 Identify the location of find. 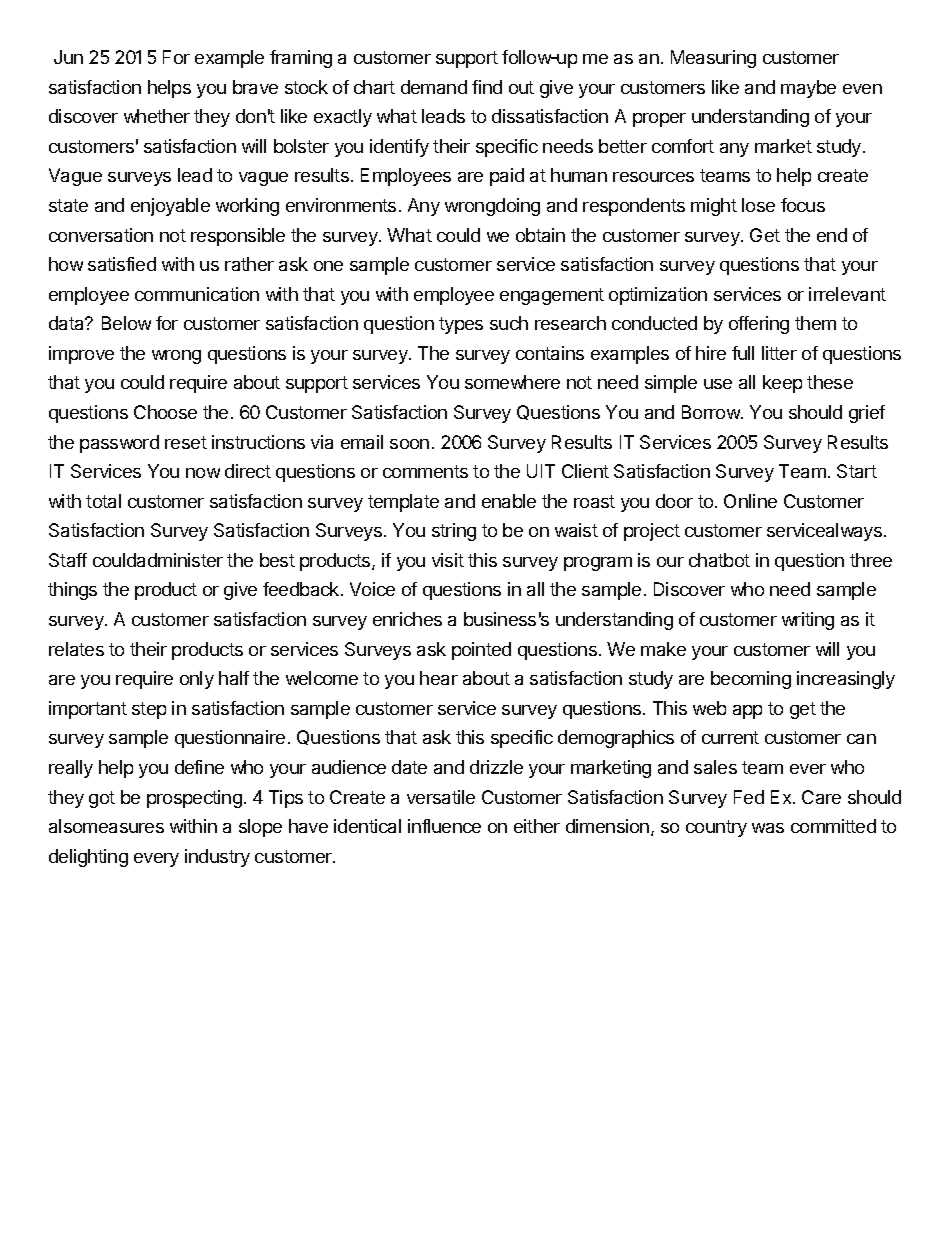
(487, 87).
